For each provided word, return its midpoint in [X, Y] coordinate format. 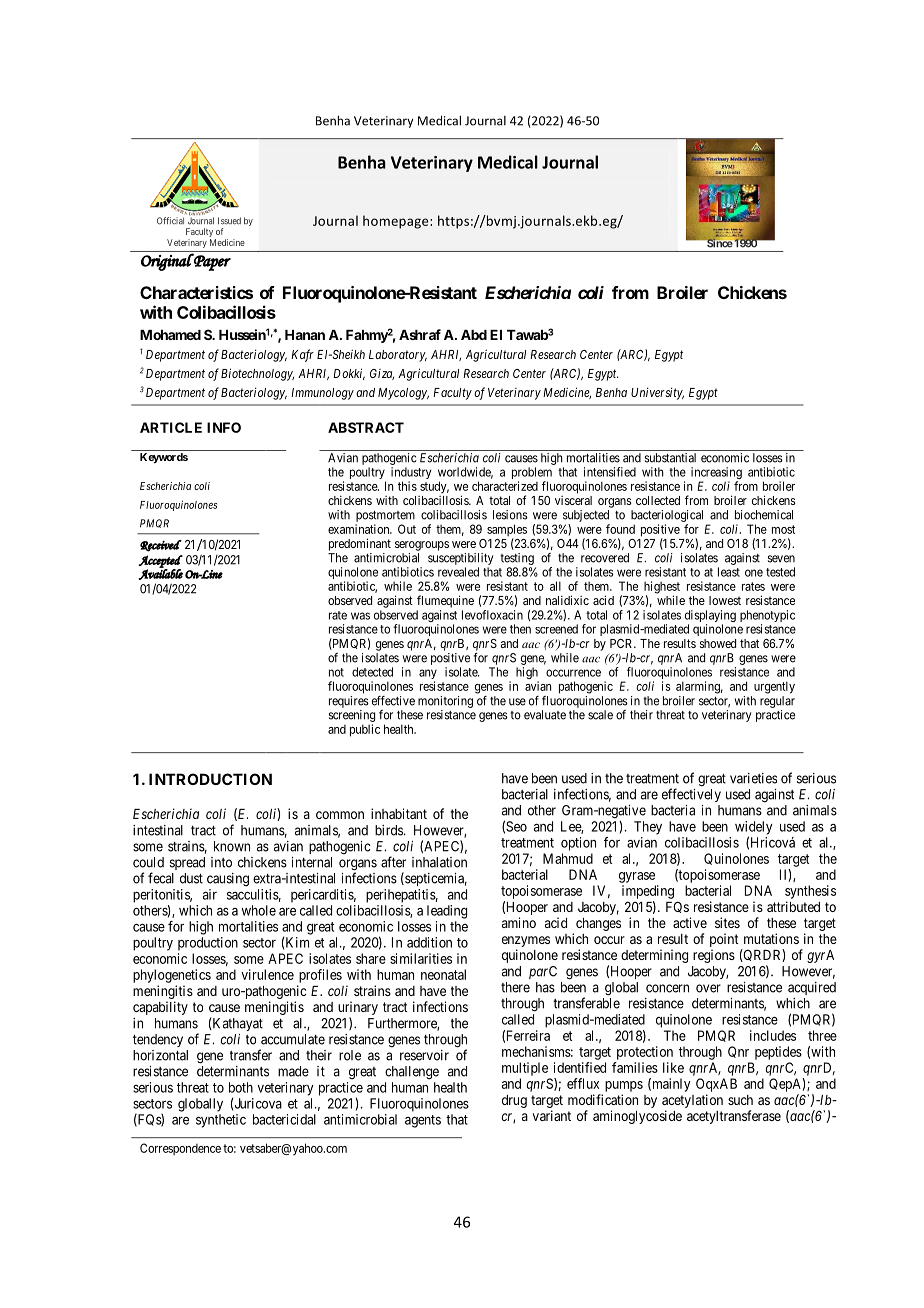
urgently [774, 687]
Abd [474, 335]
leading [447, 912]
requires [349, 702]
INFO [224, 427]
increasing [716, 474]
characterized [505, 486]
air [210, 894]
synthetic [221, 1121]
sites [727, 922]
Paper [211, 262]
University [657, 393]
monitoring [445, 702]
